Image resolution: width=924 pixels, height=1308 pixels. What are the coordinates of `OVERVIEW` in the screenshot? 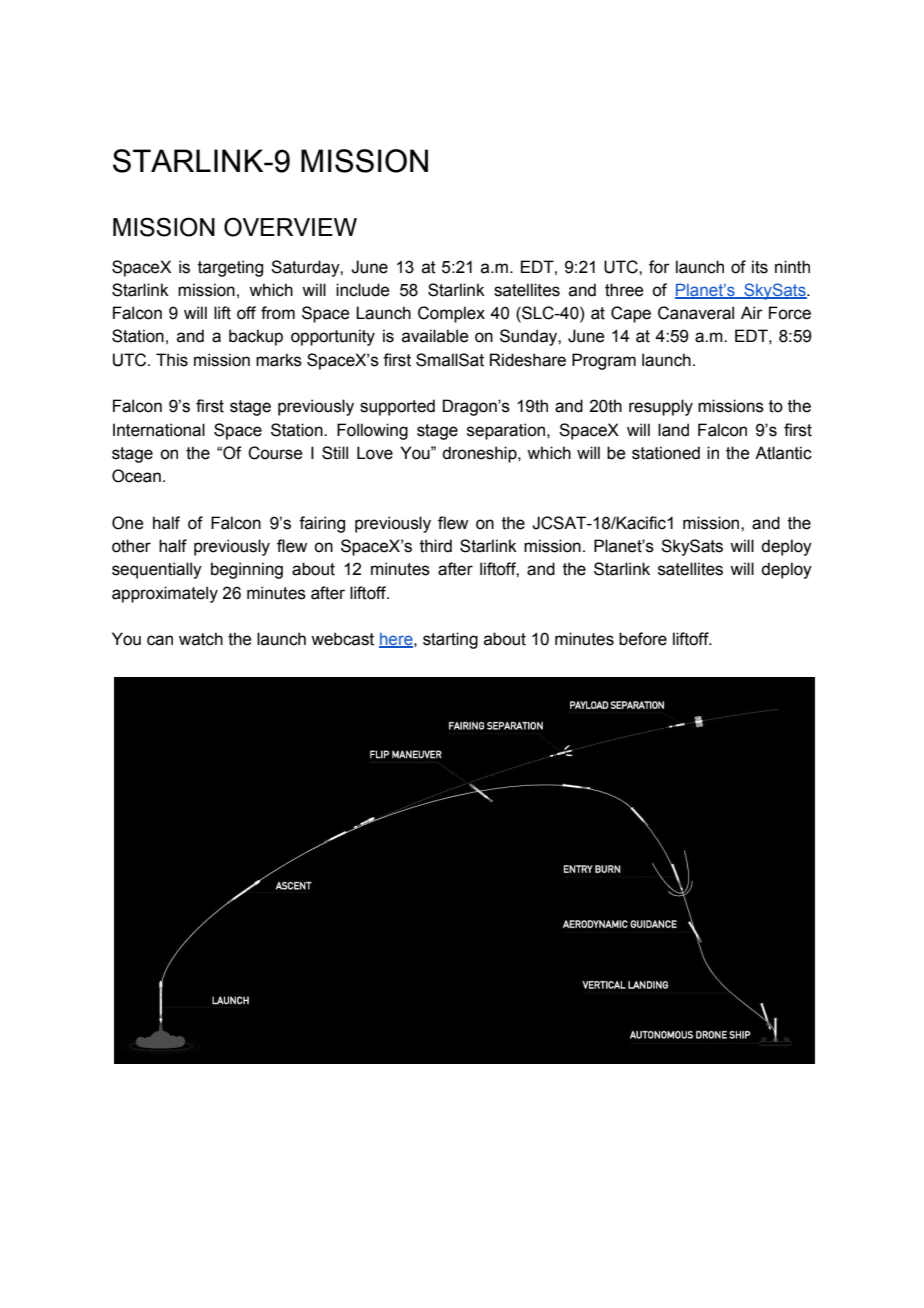 It's located at (290, 227).
